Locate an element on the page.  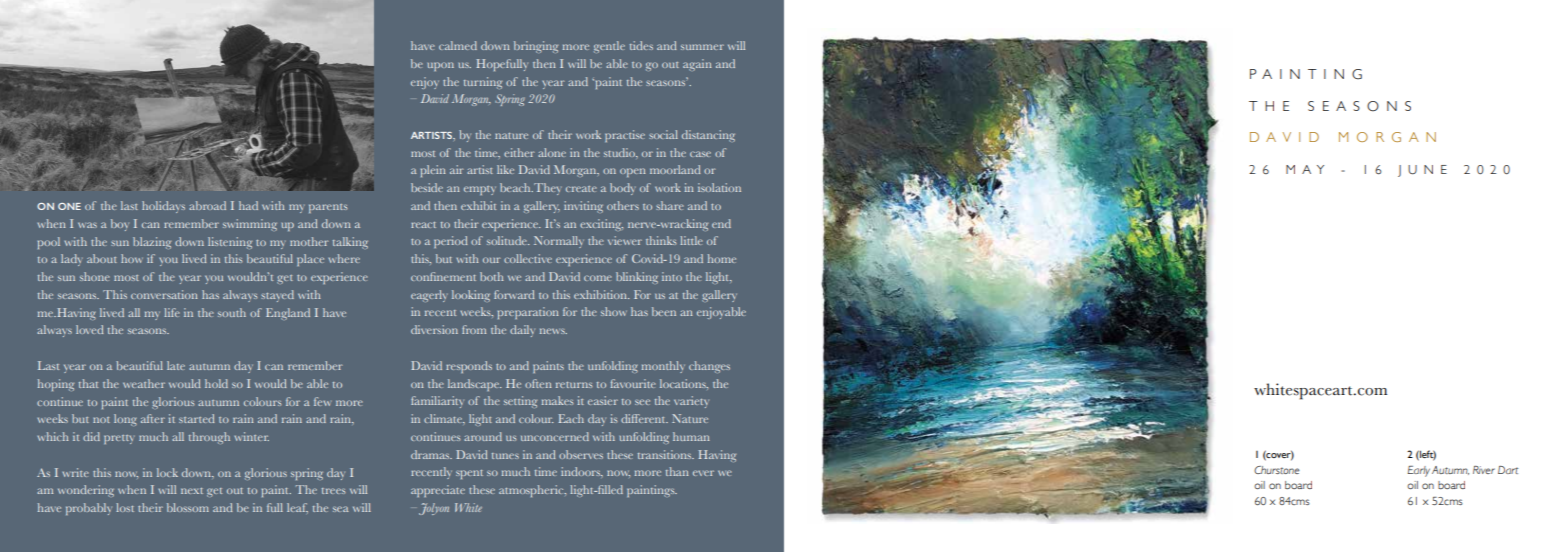
next is located at coordinates (192, 491).
